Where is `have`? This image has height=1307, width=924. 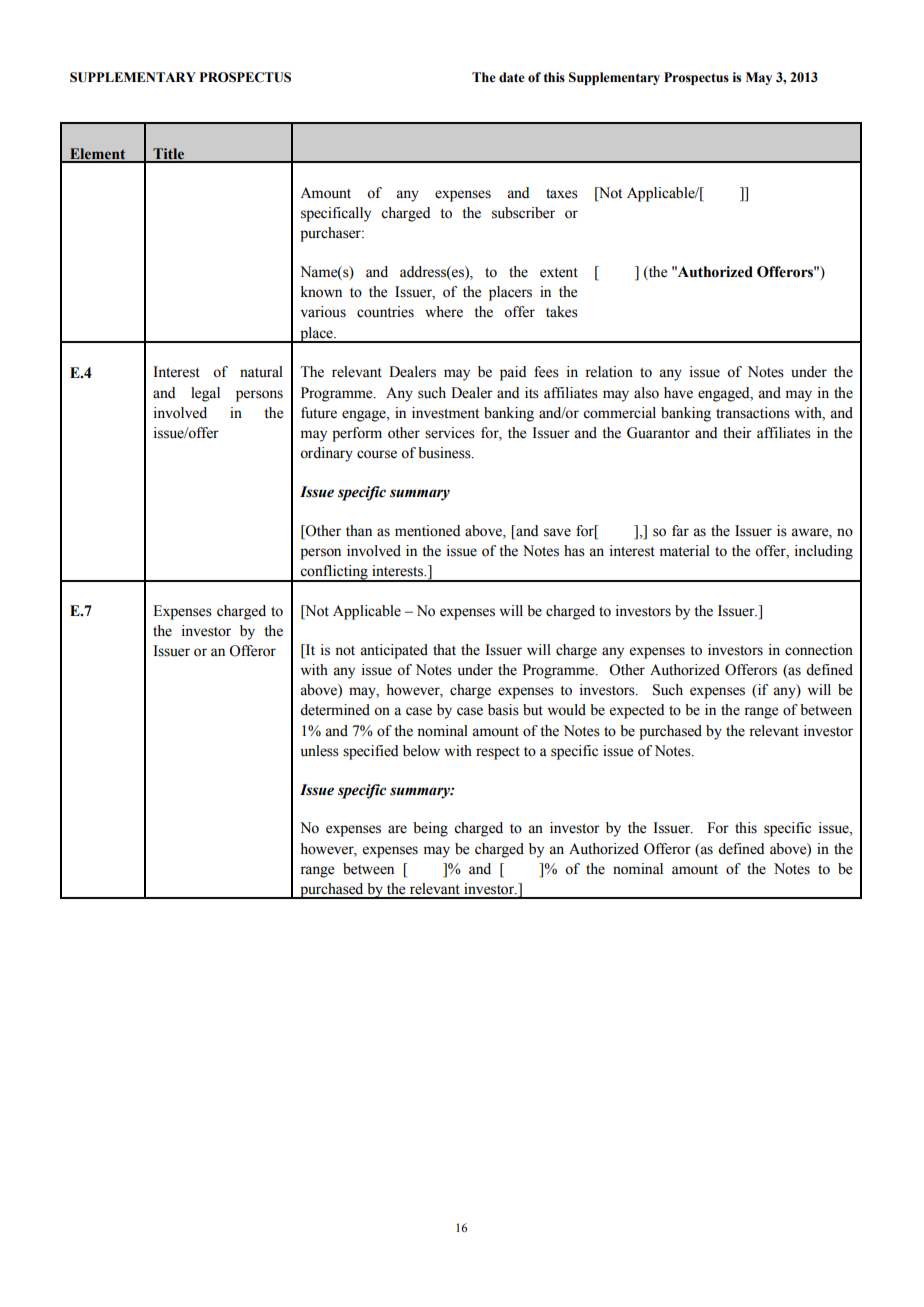 have is located at coordinates (678, 393).
